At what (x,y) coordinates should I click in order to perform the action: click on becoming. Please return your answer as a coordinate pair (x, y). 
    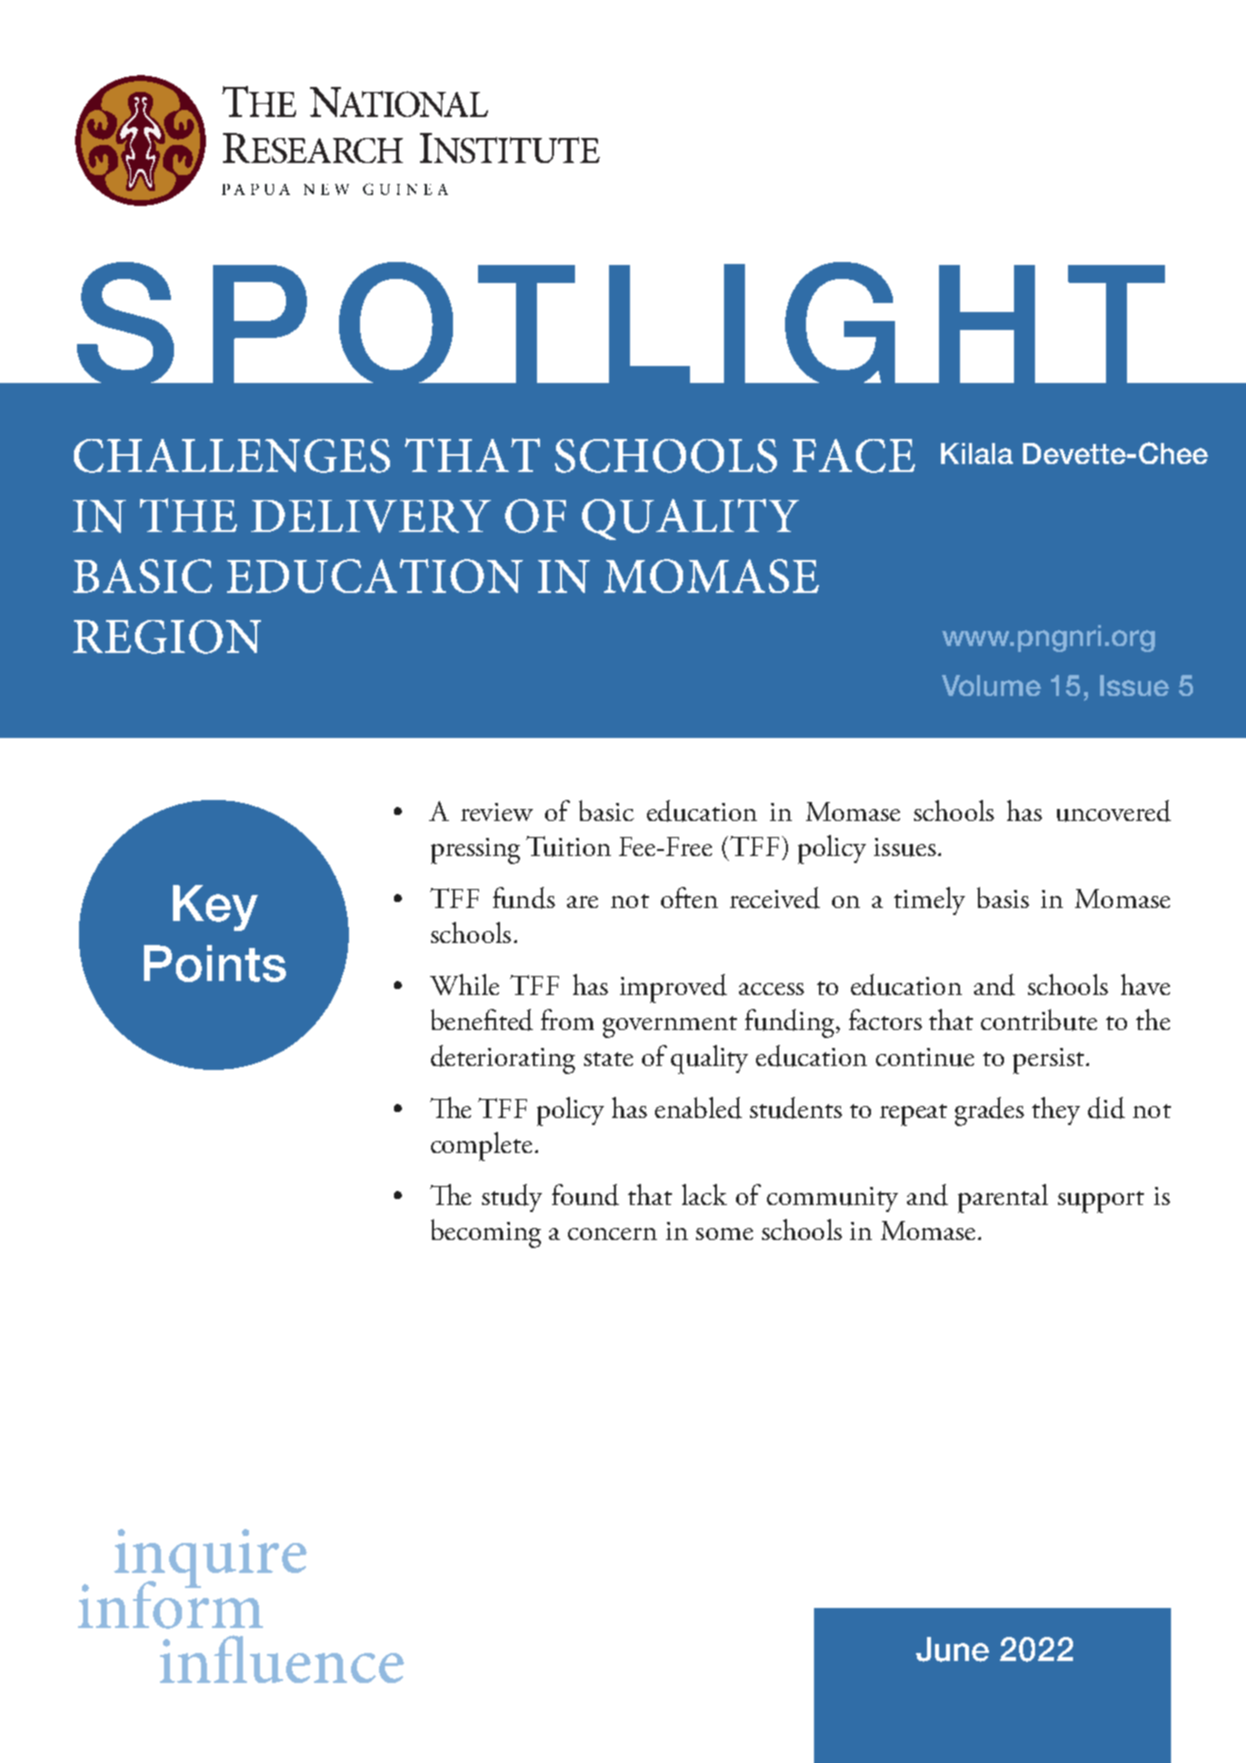
    Looking at the image, I should click on (486, 1233).
